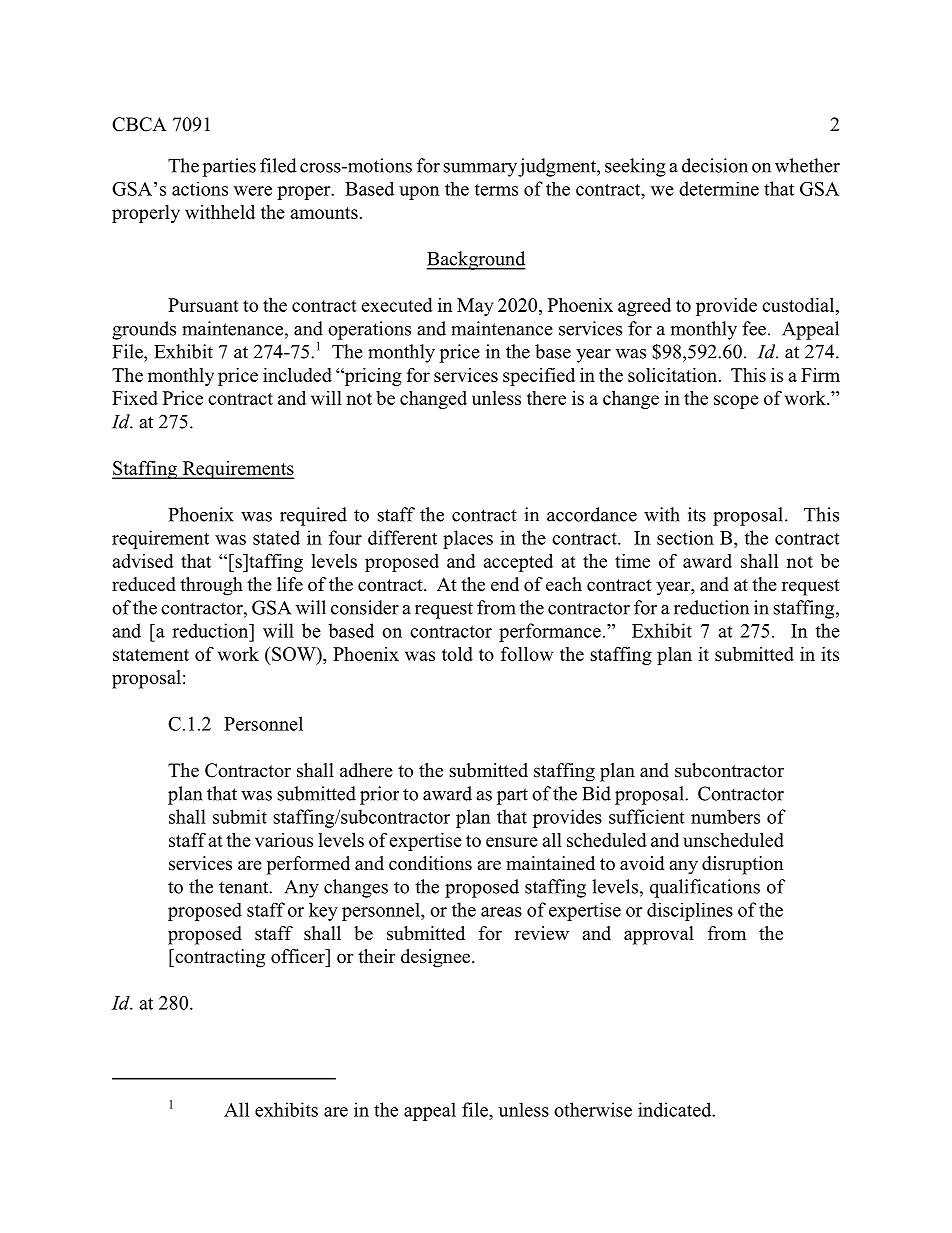 The image size is (952, 1233). What do you see at coordinates (211, 586) in the screenshot?
I see `through` at bounding box center [211, 586].
